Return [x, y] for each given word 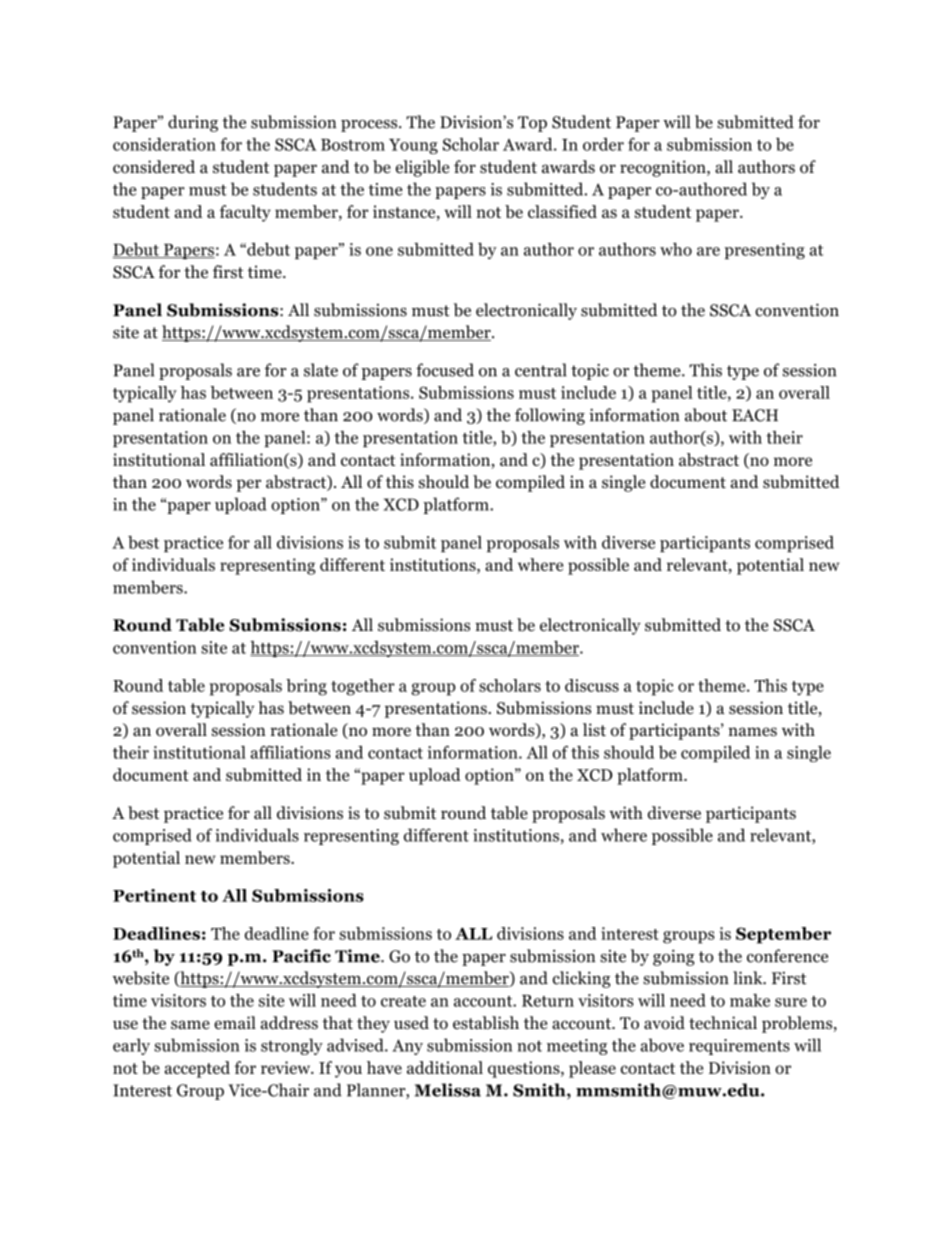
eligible [422, 168]
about [706, 415]
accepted [197, 1069]
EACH [755, 415]
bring [306, 687]
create [403, 1001]
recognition [664, 168]
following [550, 416]
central [541, 370]
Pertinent [154, 895]
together [363, 687]
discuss [592, 685]
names [752, 731]
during [193, 123]
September [783, 935]
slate [321, 370]
